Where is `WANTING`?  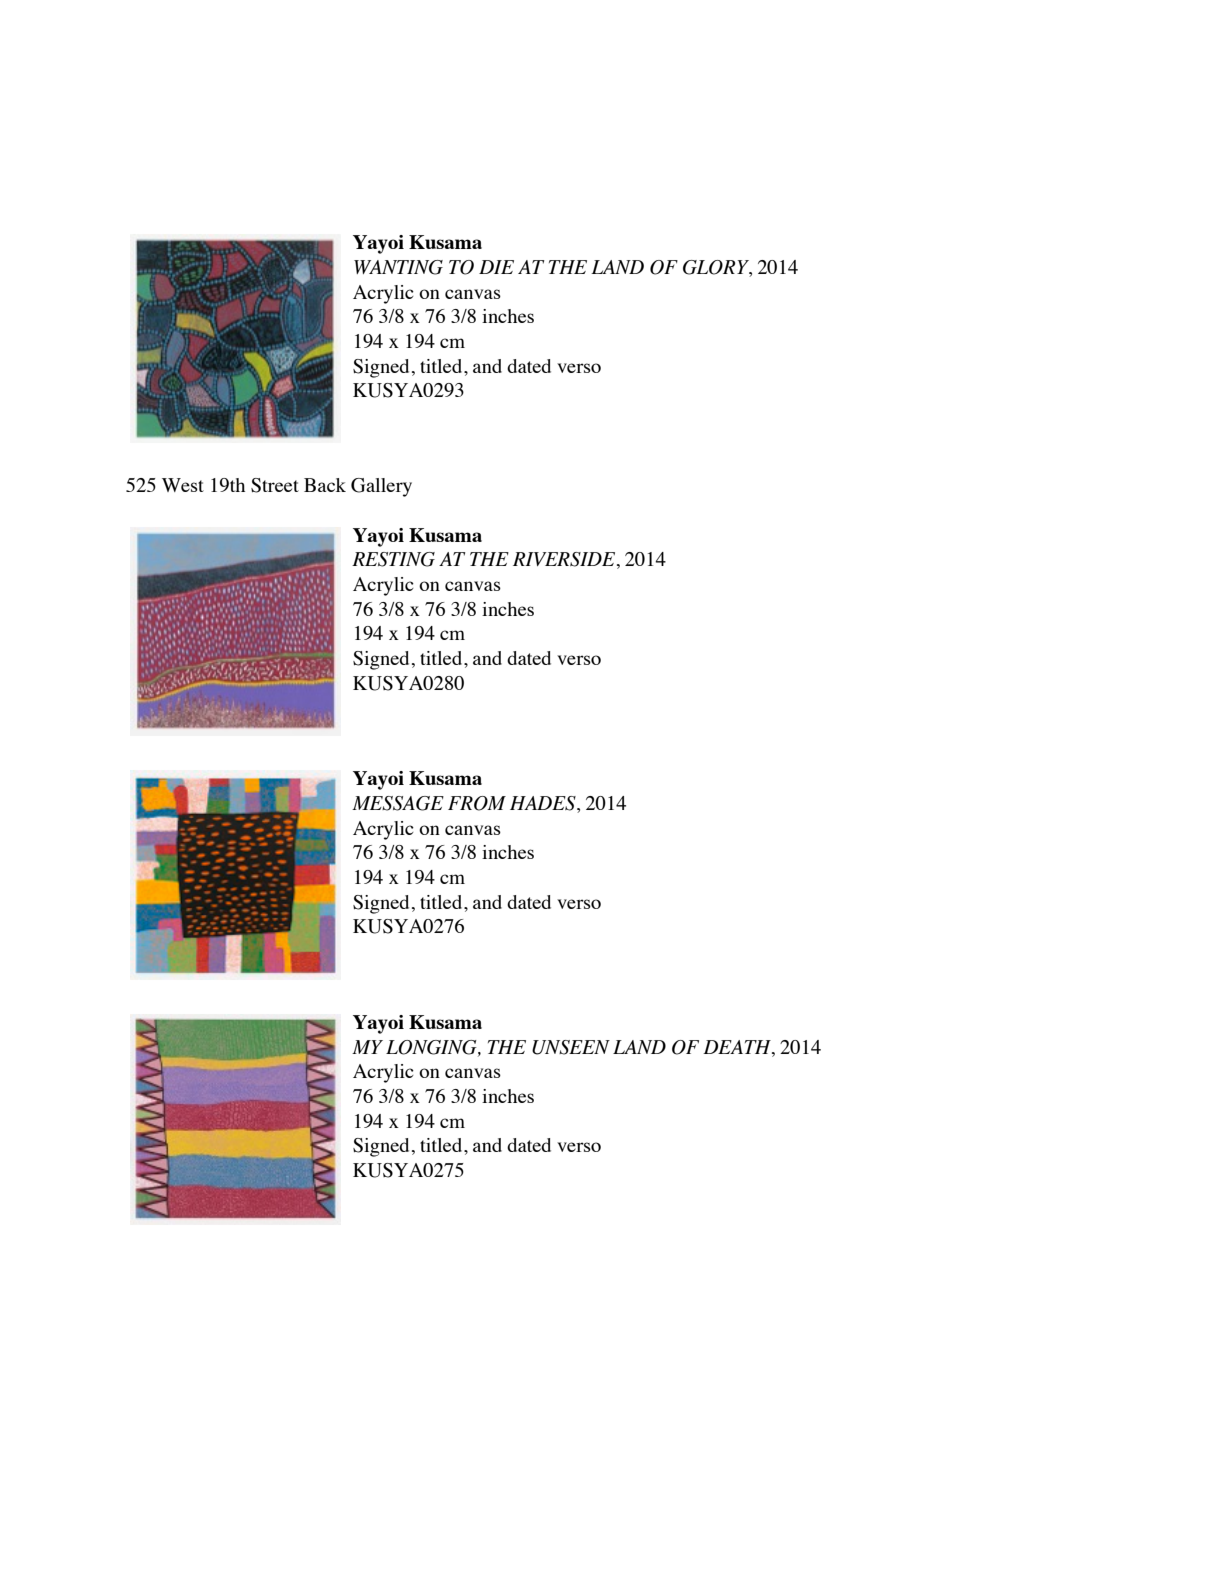
WANTING is located at coordinates (398, 267).
